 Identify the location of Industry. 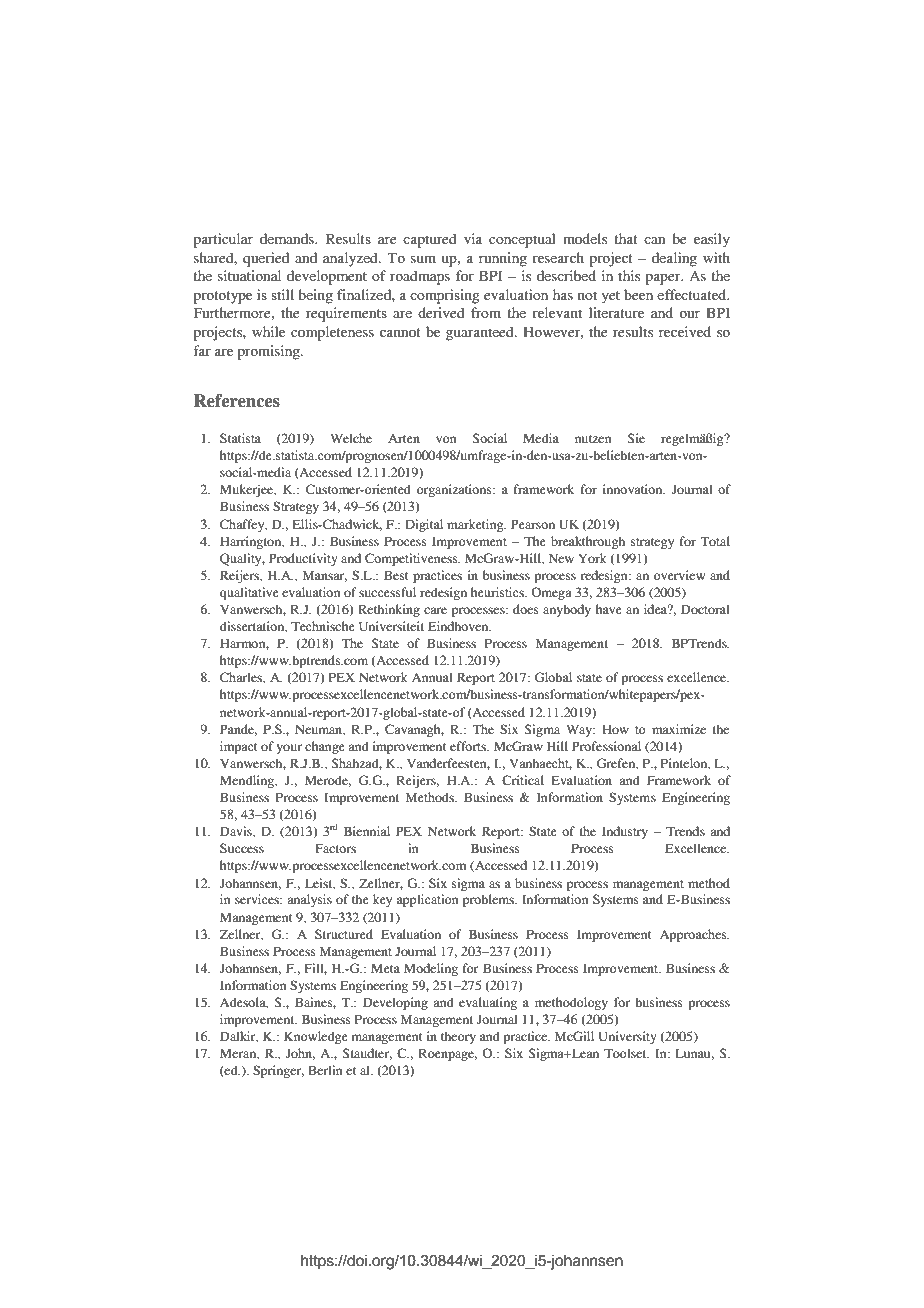
(625, 832).
